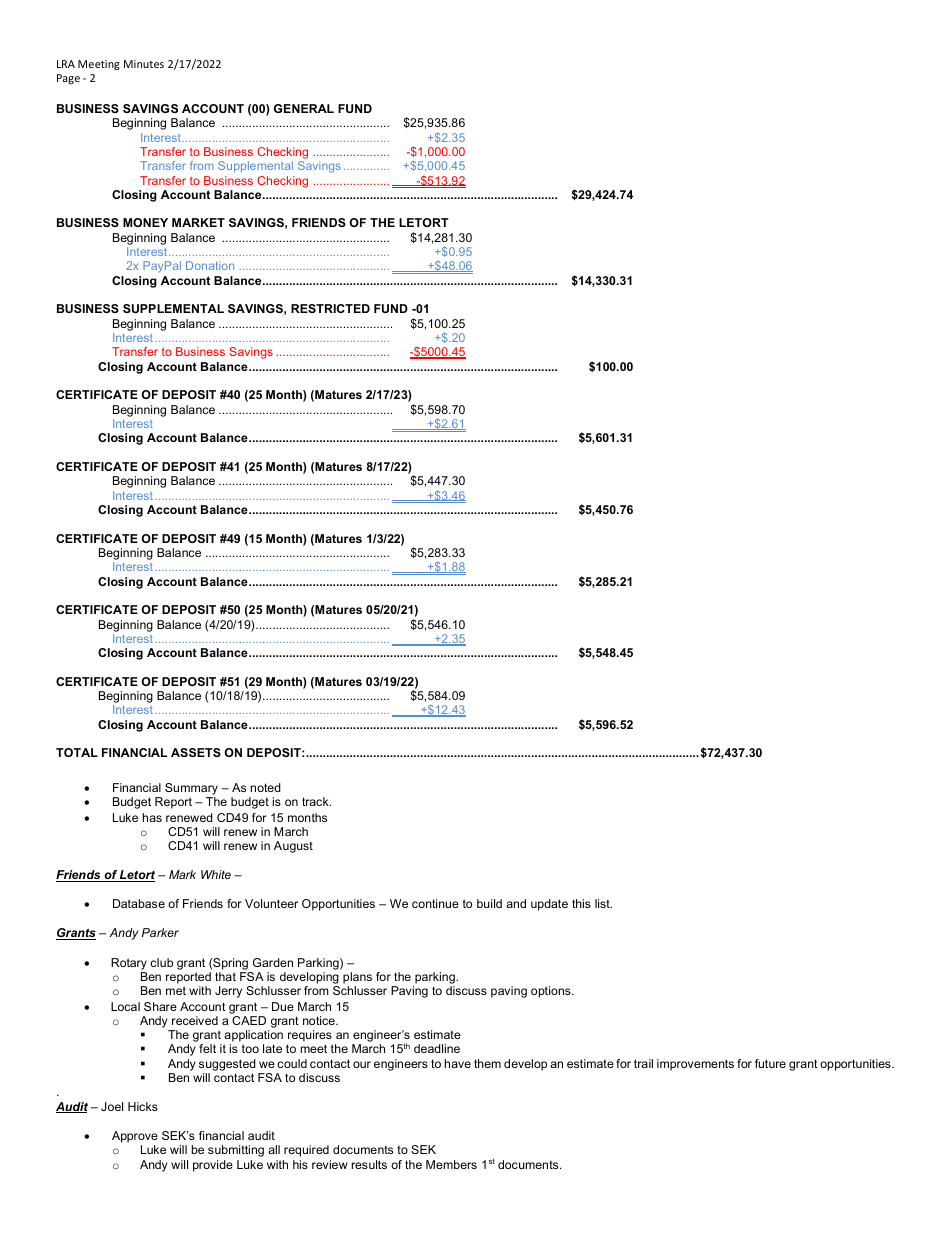 The image size is (952, 1233). Describe the element at coordinates (293, 847) in the screenshot. I see `August` at that location.
